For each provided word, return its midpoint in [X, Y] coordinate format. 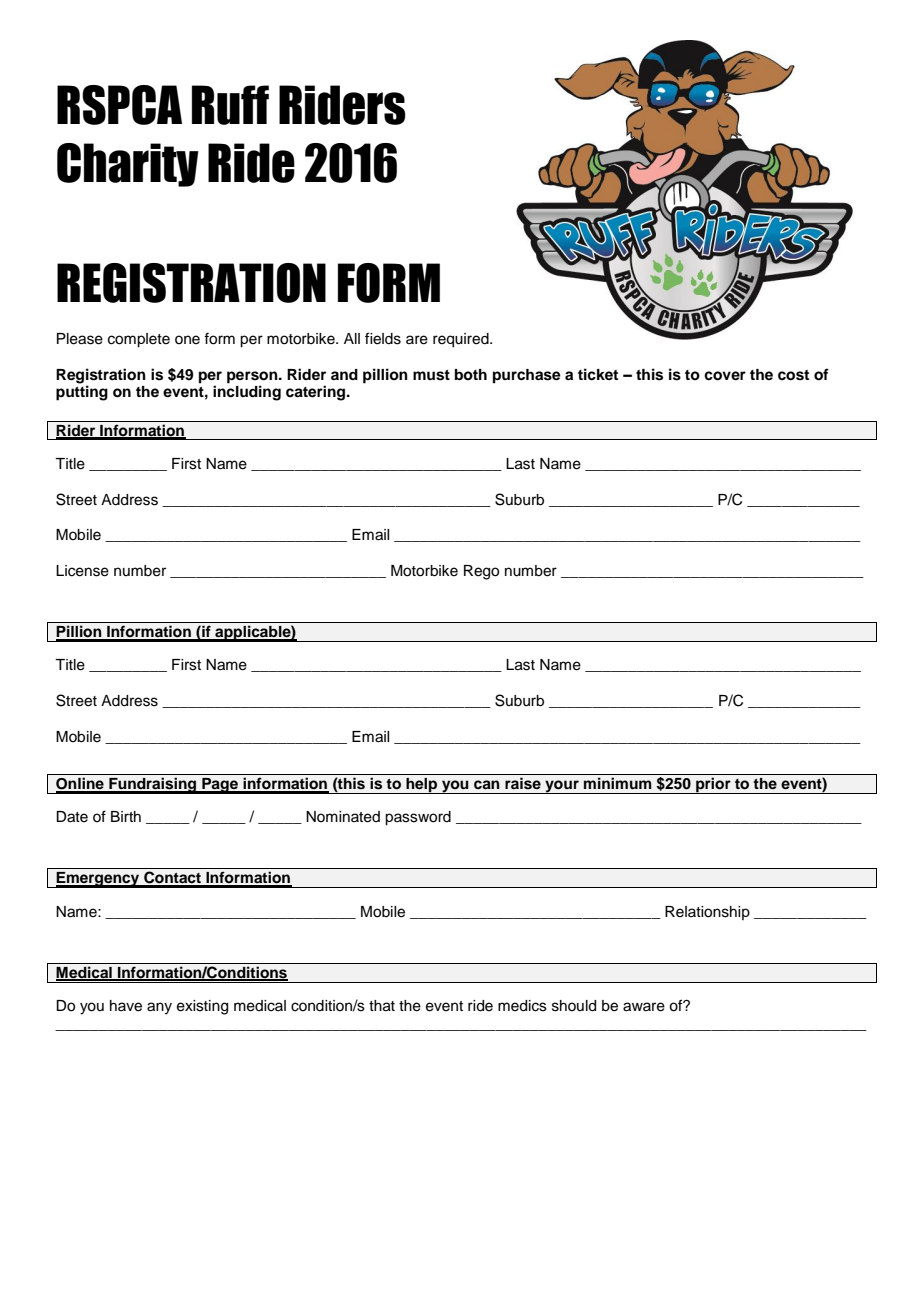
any [159, 1008]
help [422, 786]
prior [713, 785]
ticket [598, 374]
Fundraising [153, 785]
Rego [481, 572]
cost [793, 375]
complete [139, 340]
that [382, 1006]
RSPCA [119, 105]
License [82, 571]
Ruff [230, 105]
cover [725, 376]
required [462, 340]
